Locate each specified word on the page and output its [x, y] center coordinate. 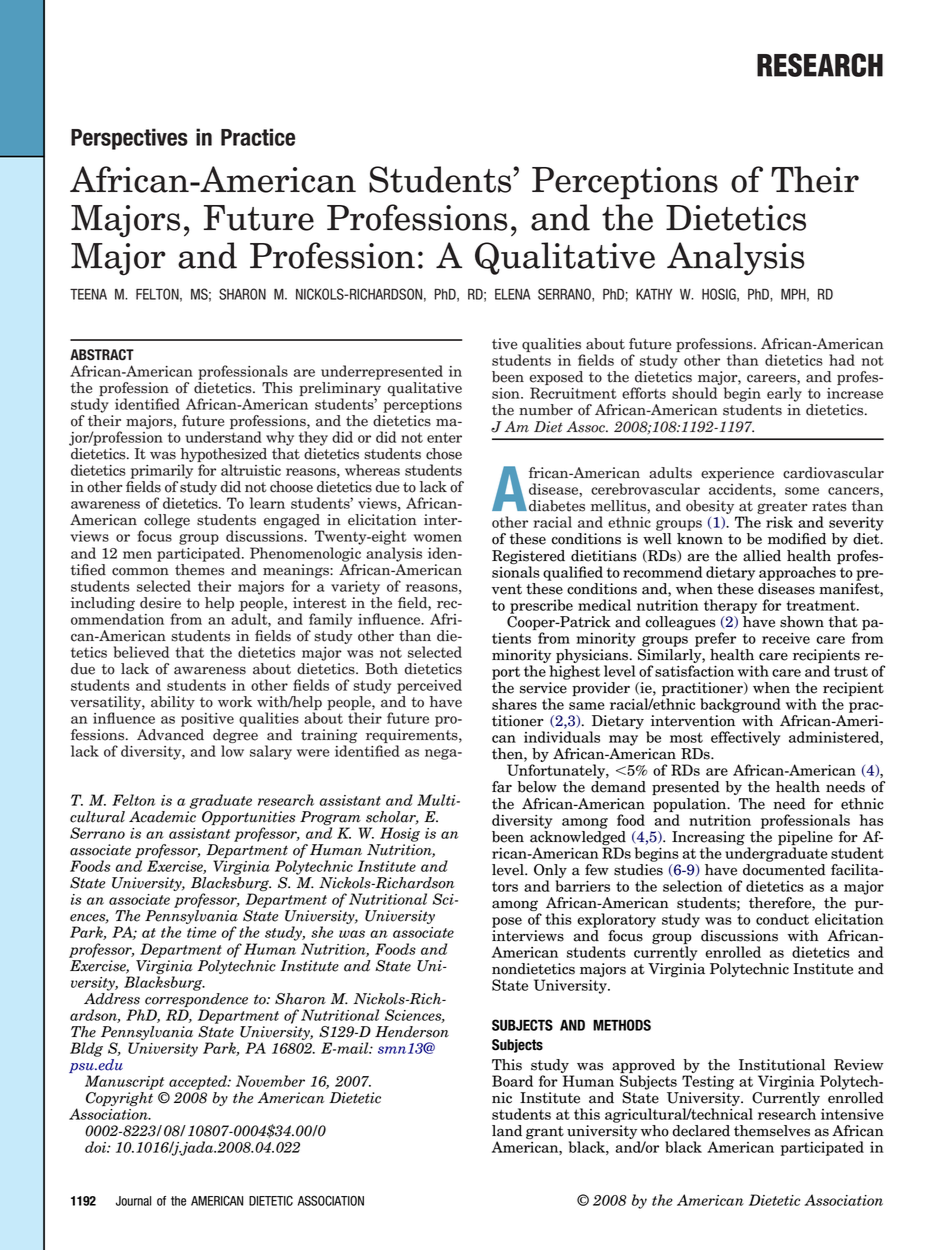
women [438, 538]
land [507, 1131]
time [201, 932]
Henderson [412, 1032]
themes [200, 568]
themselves [772, 1131]
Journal [133, 1201]
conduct [782, 919]
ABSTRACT [102, 355]
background [740, 705]
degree [235, 737]
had [842, 360]
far [502, 787]
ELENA [513, 294]
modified [797, 539]
